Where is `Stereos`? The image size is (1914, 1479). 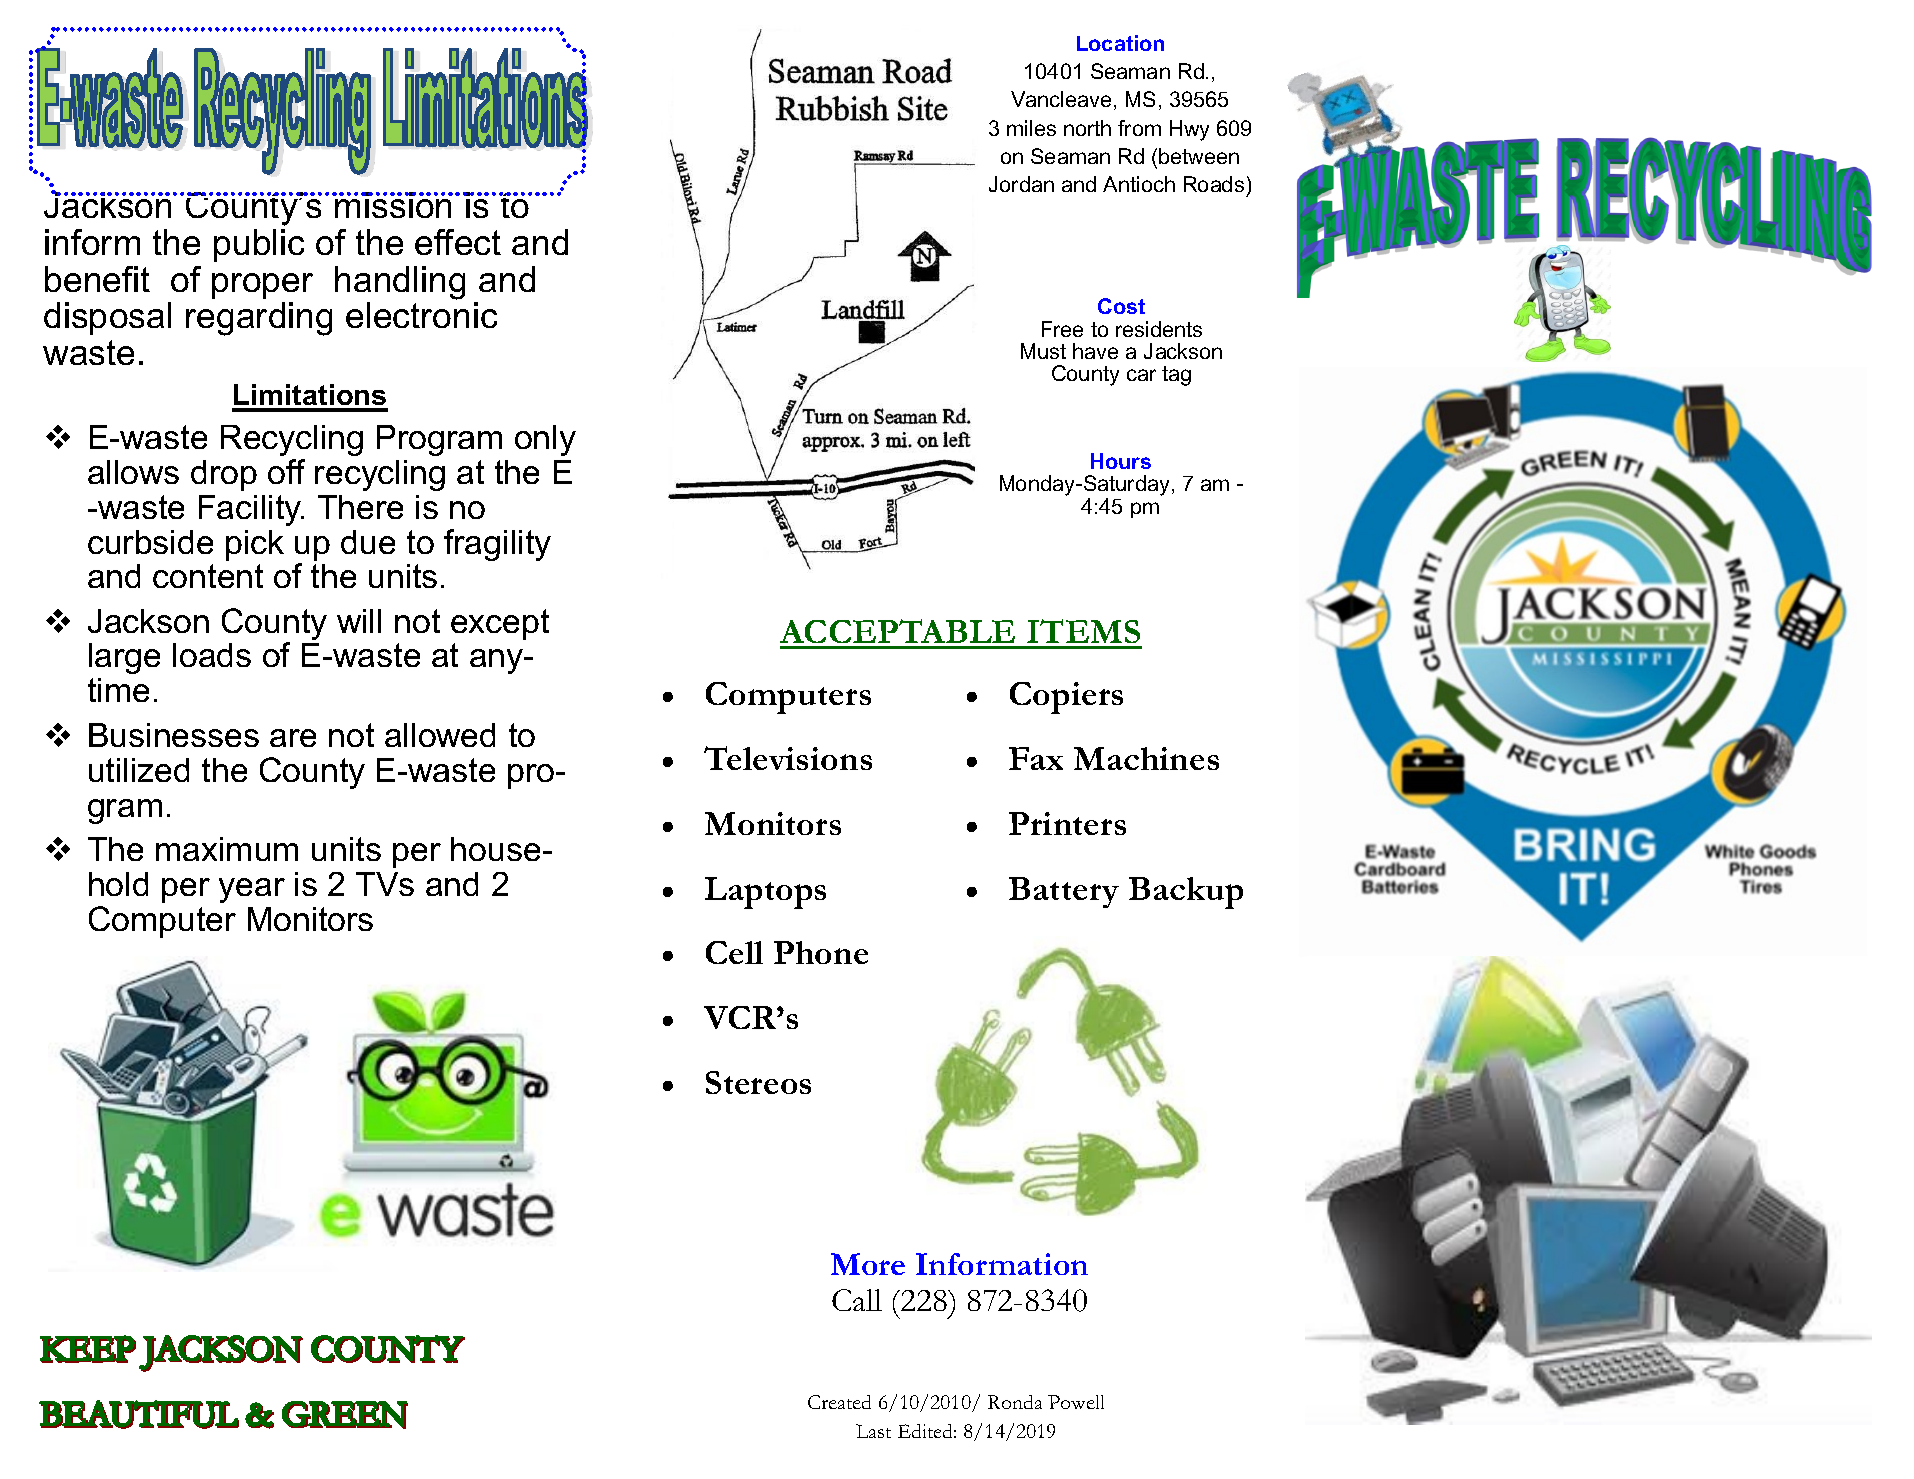
Stereos is located at coordinates (758, 1082).
